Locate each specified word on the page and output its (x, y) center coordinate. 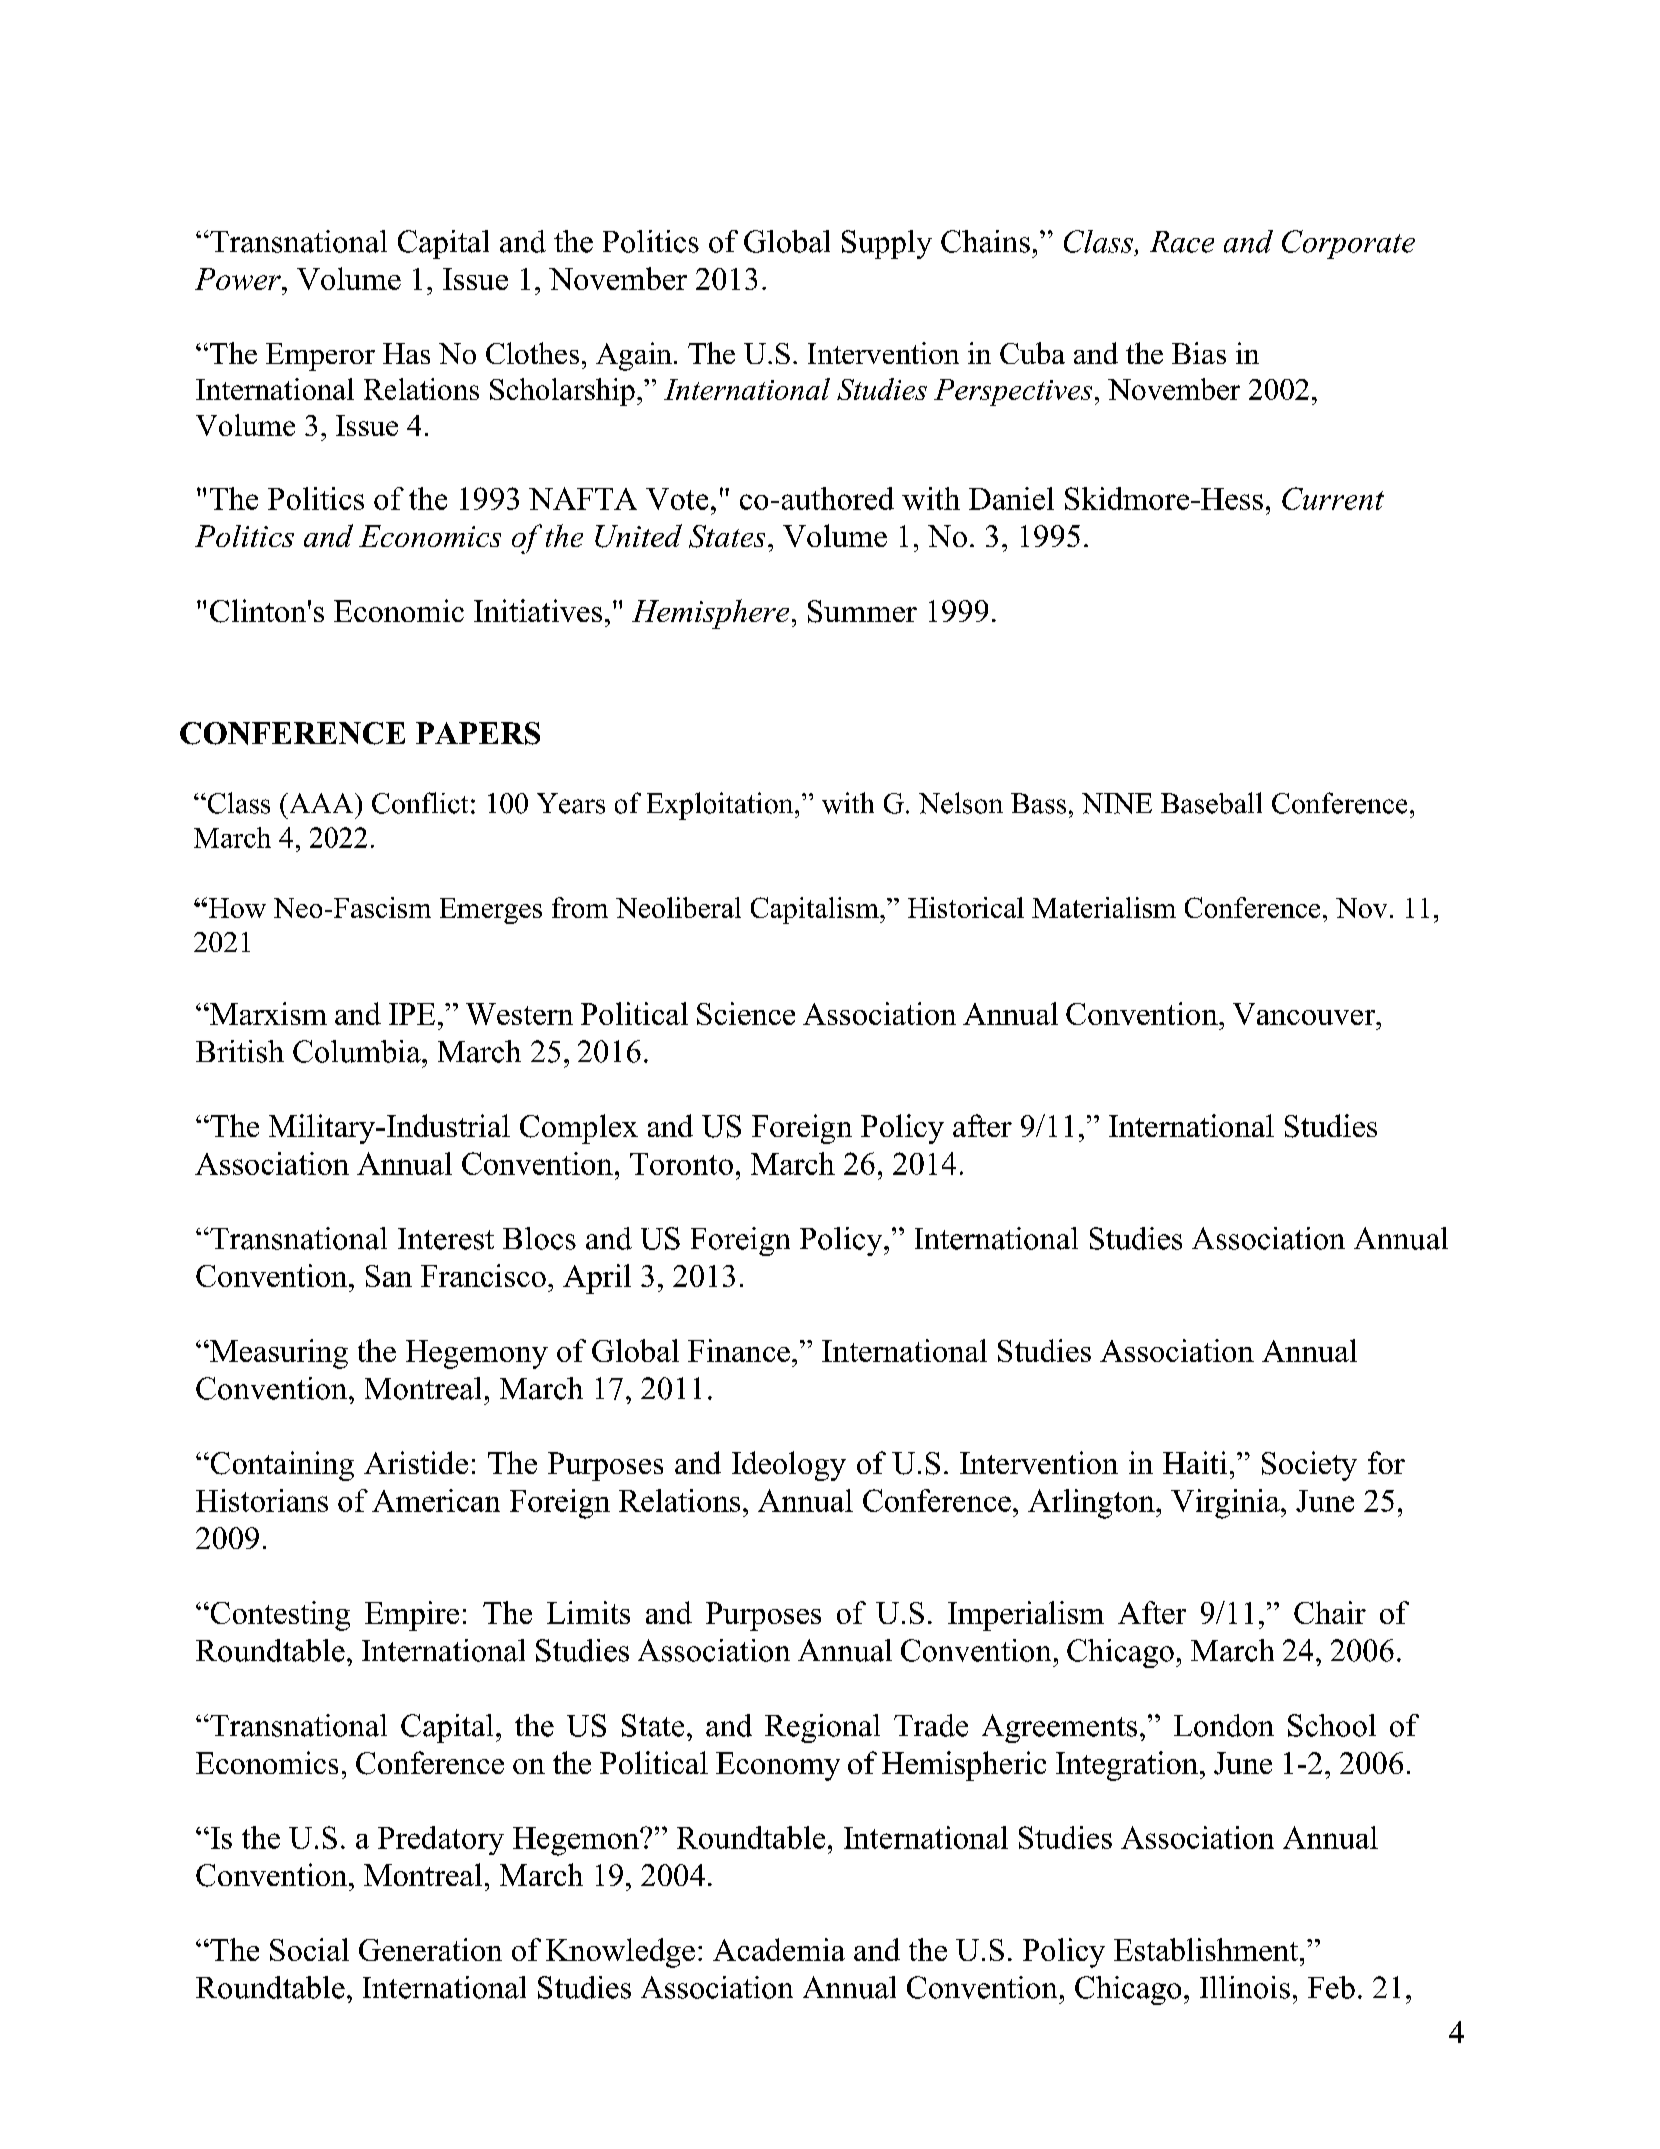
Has (406, 353)
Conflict (420, 803)
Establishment (1206, 1949)
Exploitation (721, 806)
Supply (887, 244)
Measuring (278, 1354)
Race (1182, 242)
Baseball (1211, 803)
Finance (739, 1350)
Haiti (1195, 1462)
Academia (779, 1949)
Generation (430, 1949)
